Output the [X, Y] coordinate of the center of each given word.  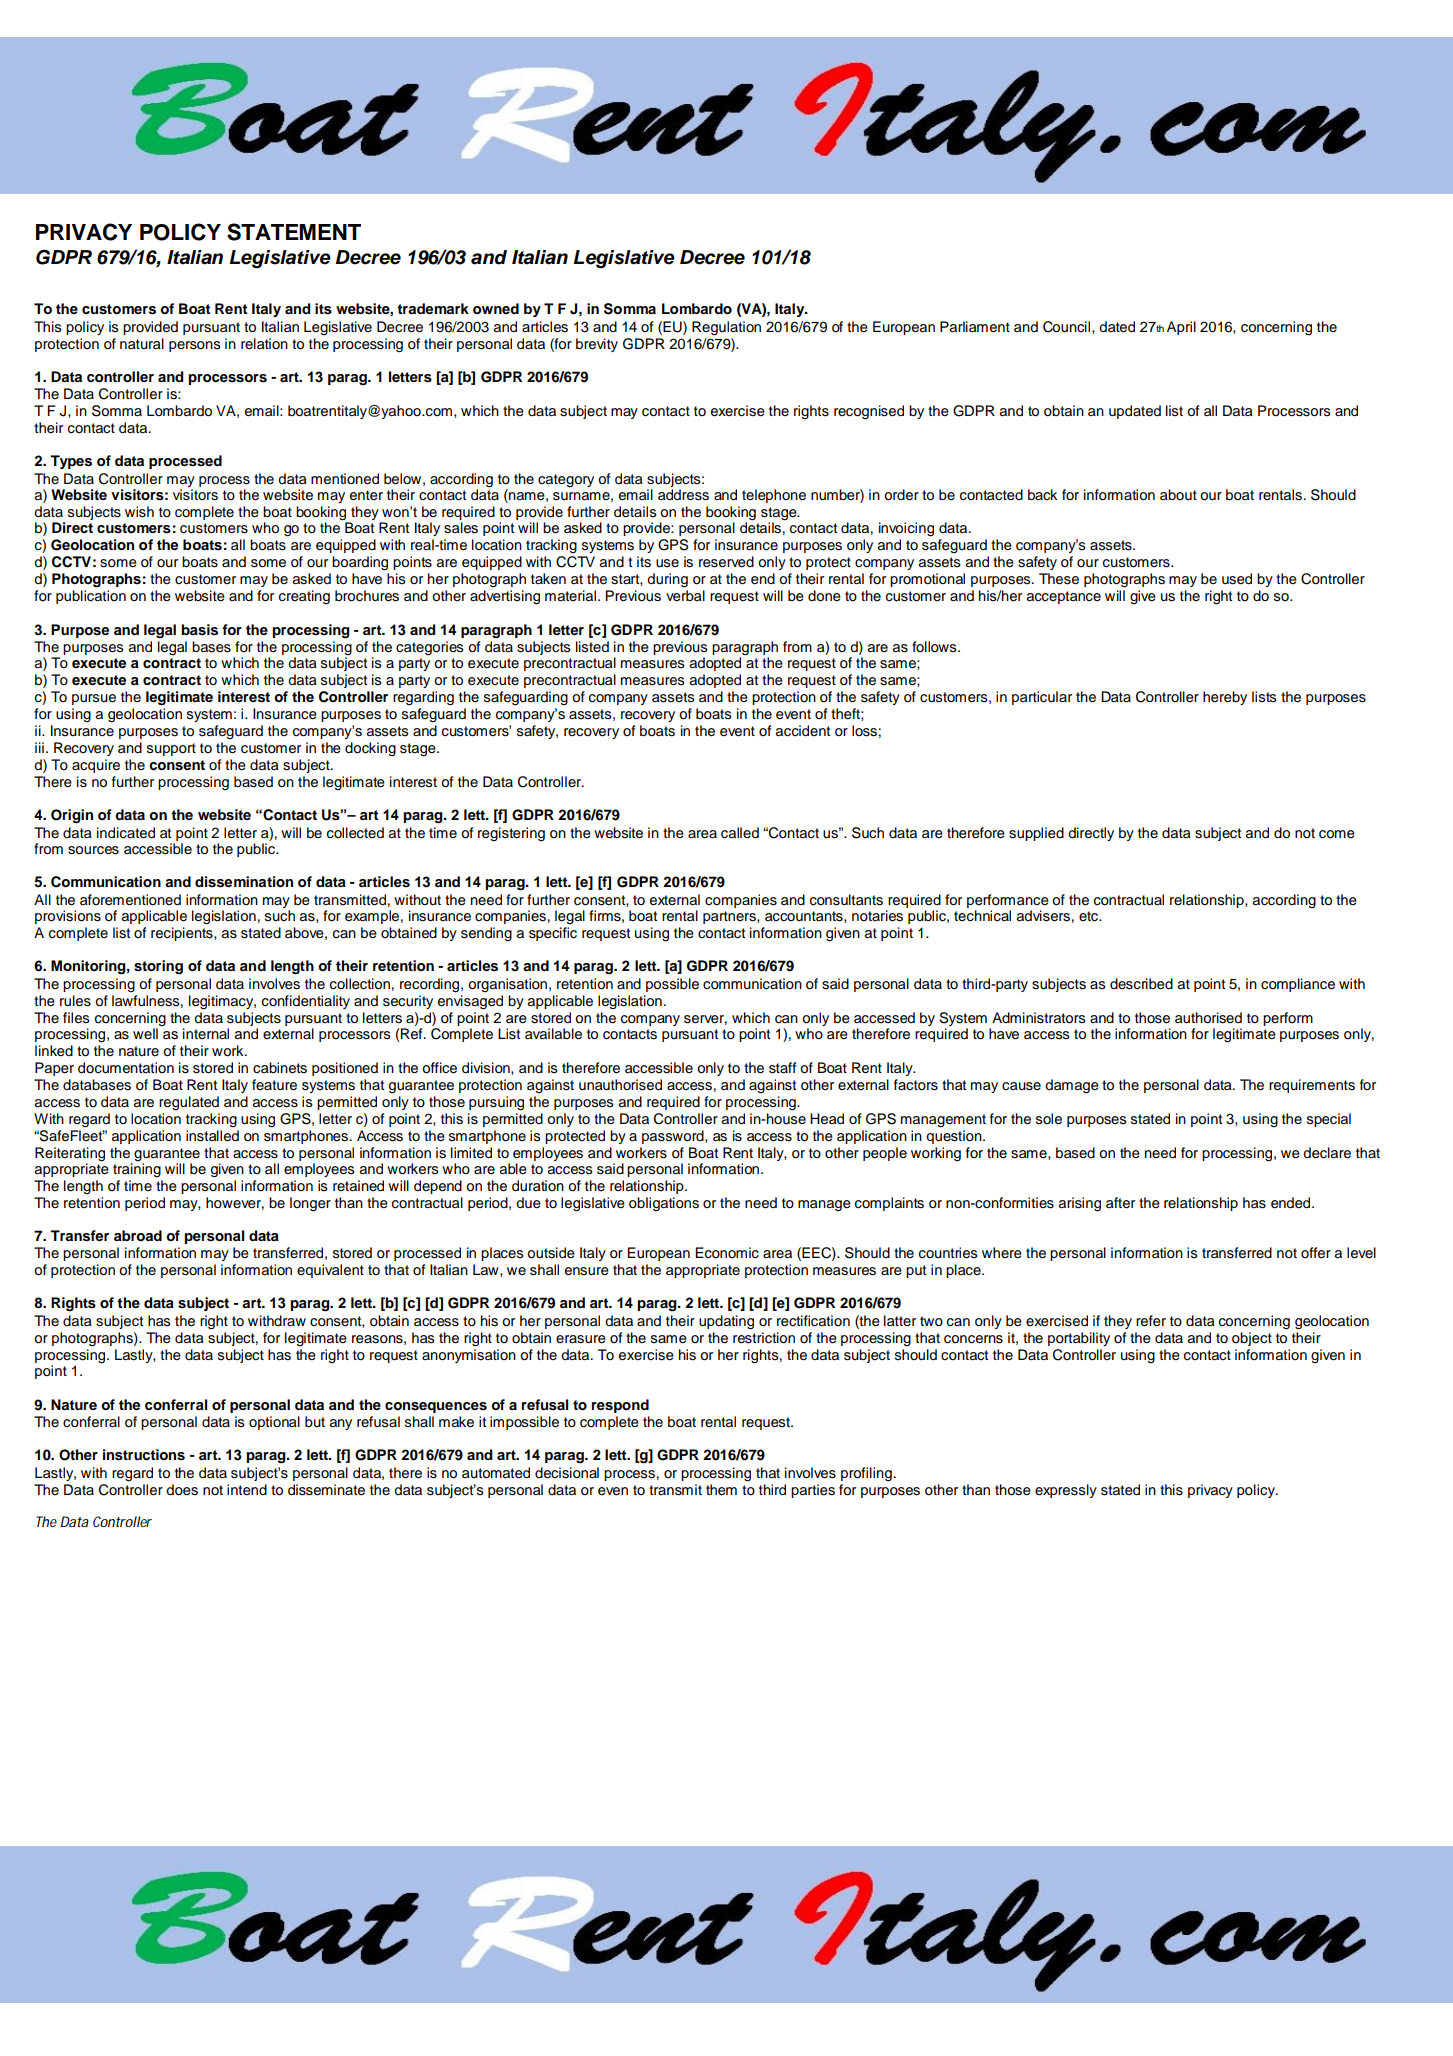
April [1181, 328]
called [740, 833]
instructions [144, 1455]
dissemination [244, 882]
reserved [726, 562]
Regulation [726, 328]
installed [212, 1136]
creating [304, 597]
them [721, 1490]
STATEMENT [294, 232]
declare [1327, 1153]
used [1237, 579]
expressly [1066, 1491]
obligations [664, 1204]
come [1337, 834]
